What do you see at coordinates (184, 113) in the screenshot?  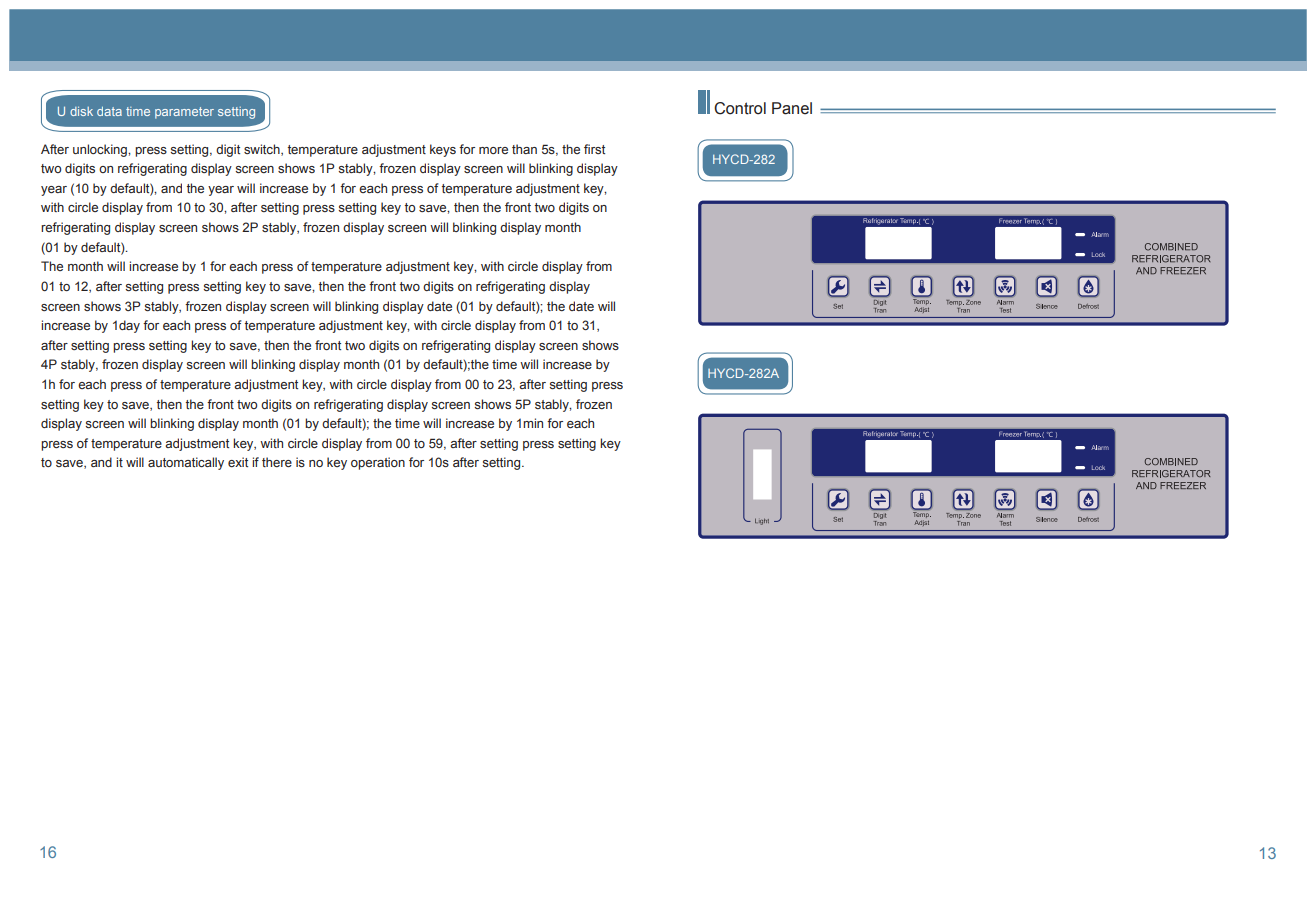 I see `parameter` at bounding box center [184, 113].
